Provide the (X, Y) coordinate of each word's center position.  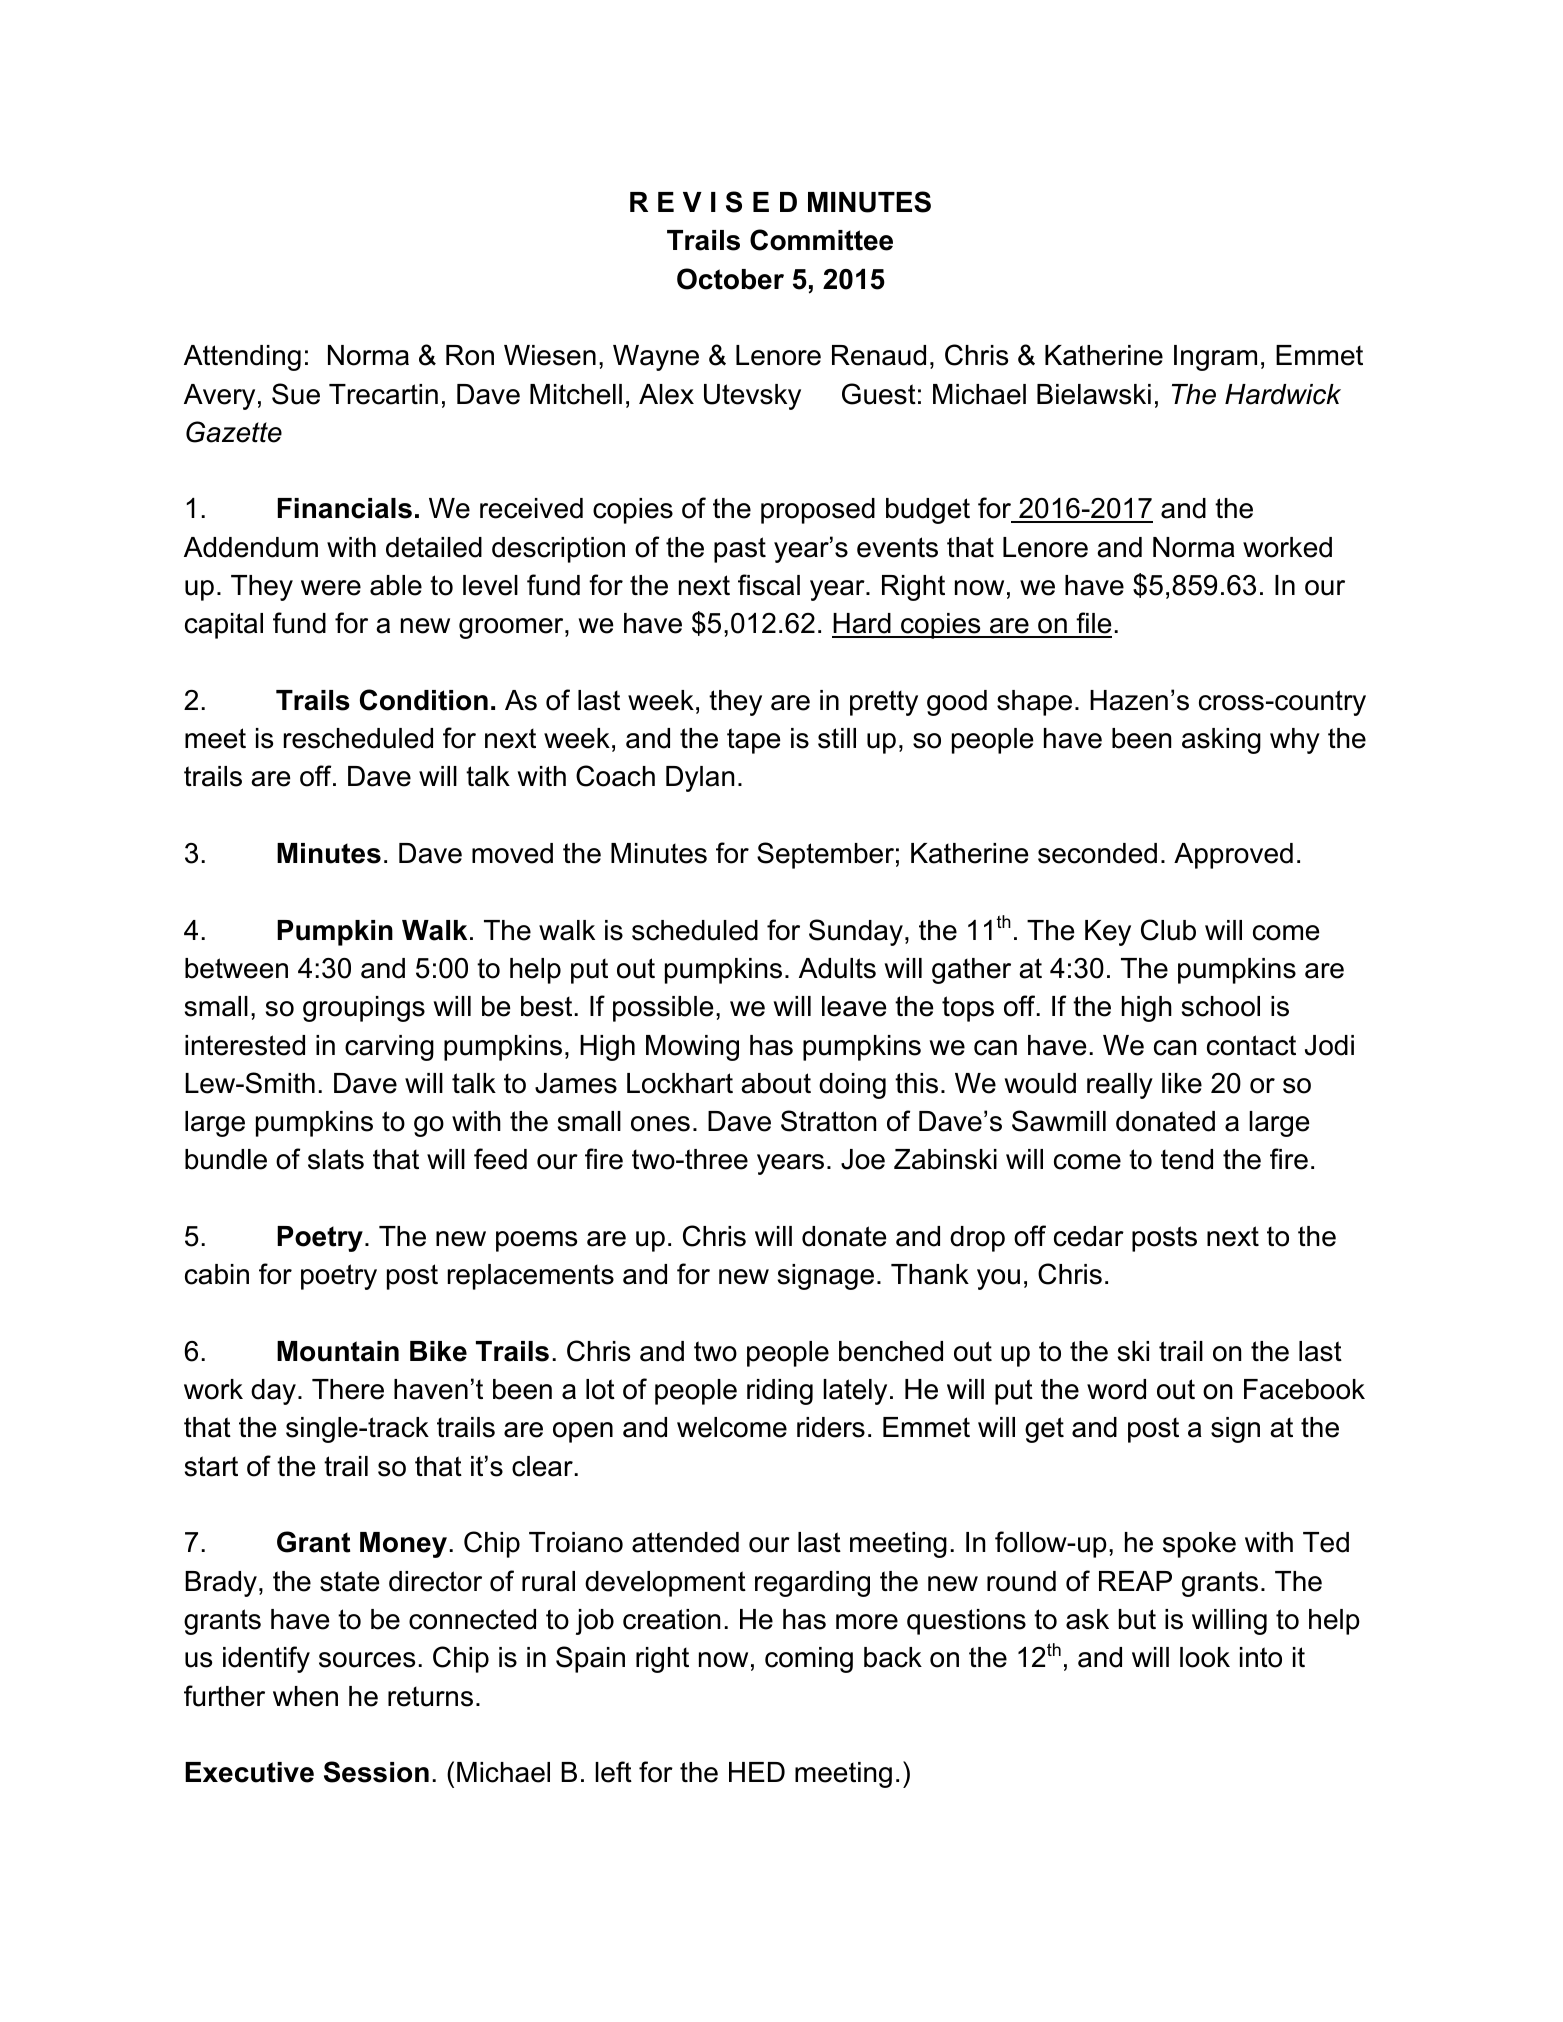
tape (753, 741)
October (730, 279)
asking (1221, 741)
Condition (424, 700)
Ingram (1215, 358)
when (305, 1696)
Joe (863, 1159)
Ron (470, 355)
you (998, 1279)
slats (336, 1159)
